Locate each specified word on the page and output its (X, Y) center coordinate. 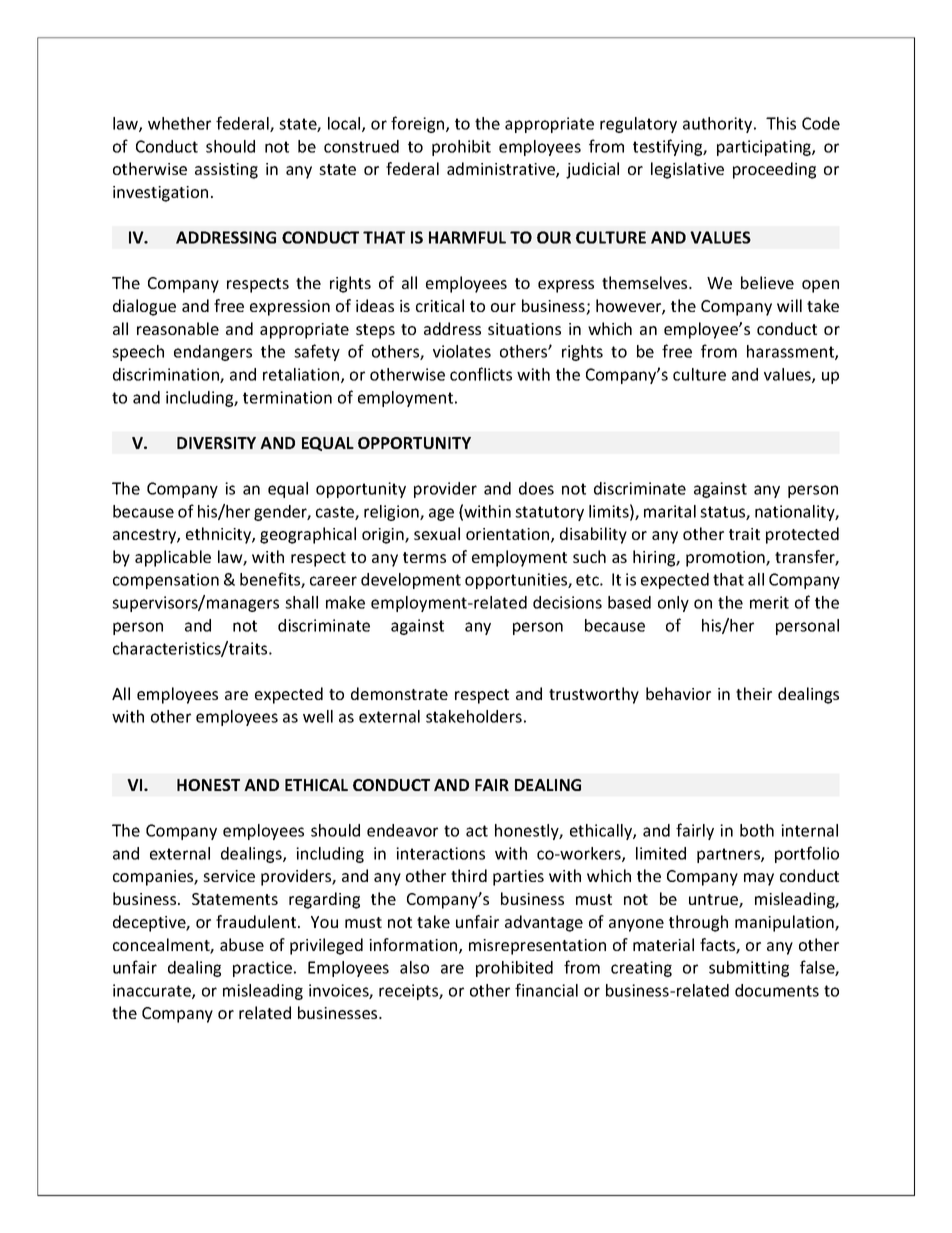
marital (670, 511)
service (229, 876)
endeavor (402, 830)
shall (301, 602)
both (757, 830)
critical (440, 305)
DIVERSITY (216, 443)
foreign (419, 124)
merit (769, 602)
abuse (242, 944)
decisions (567, 602)
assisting (226, 171)
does (536, 488)
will (789, 305)
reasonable (178, 328)
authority (719, 125)
